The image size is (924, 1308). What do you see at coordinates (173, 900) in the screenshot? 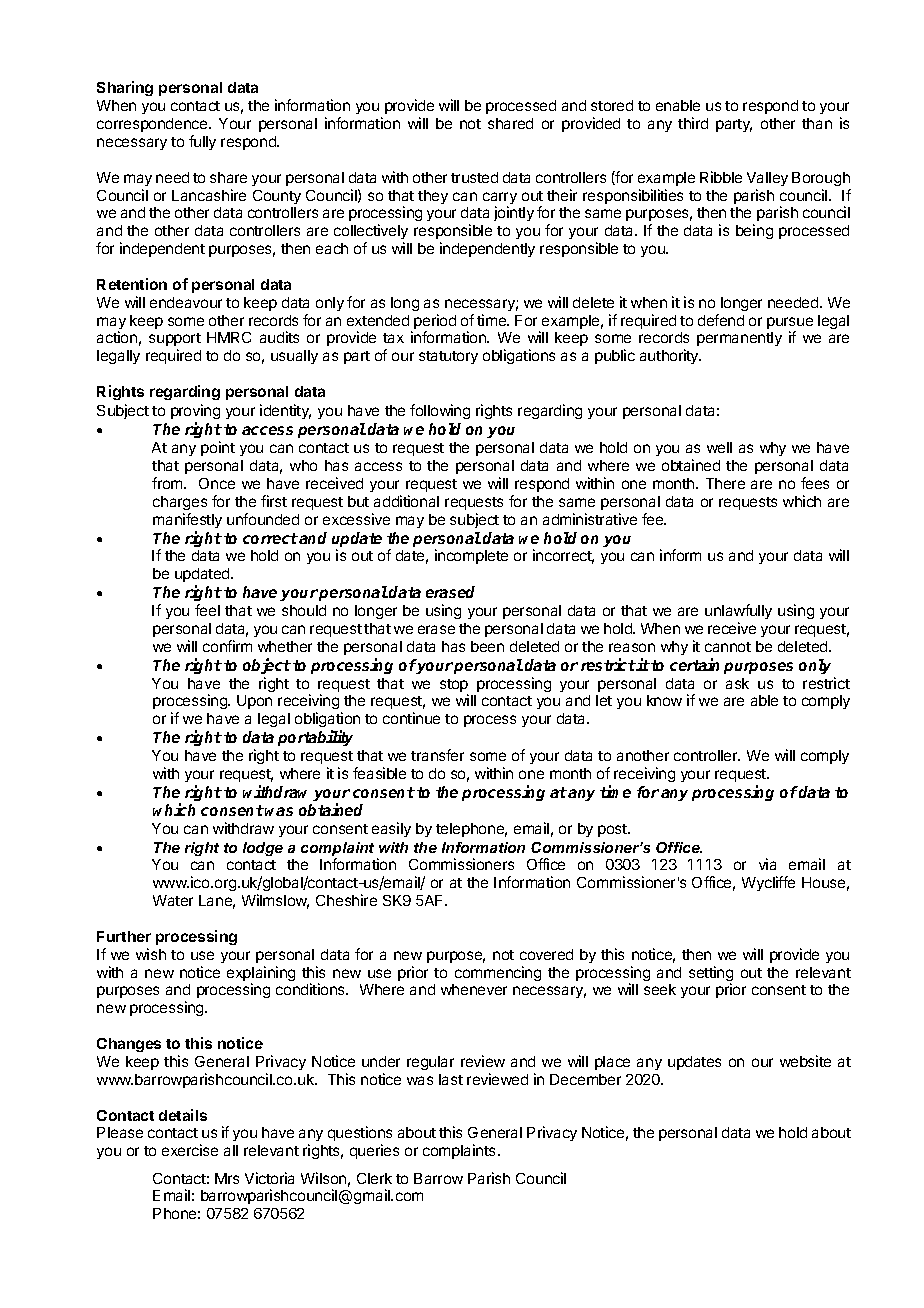
I see `Water` at bounding box center [173, 900].
